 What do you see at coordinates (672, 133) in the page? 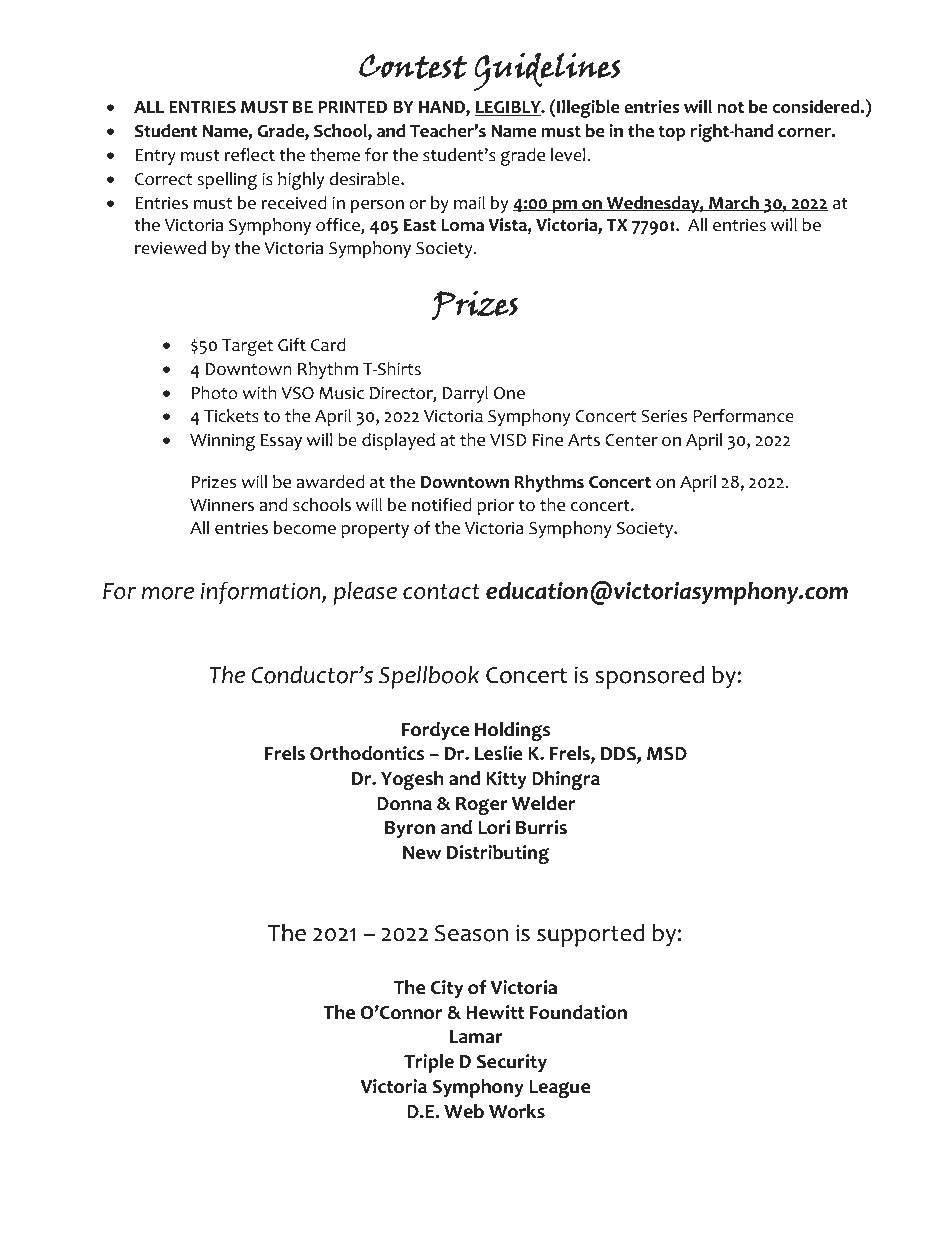
I see `top` at bounding box center [672, 133].
